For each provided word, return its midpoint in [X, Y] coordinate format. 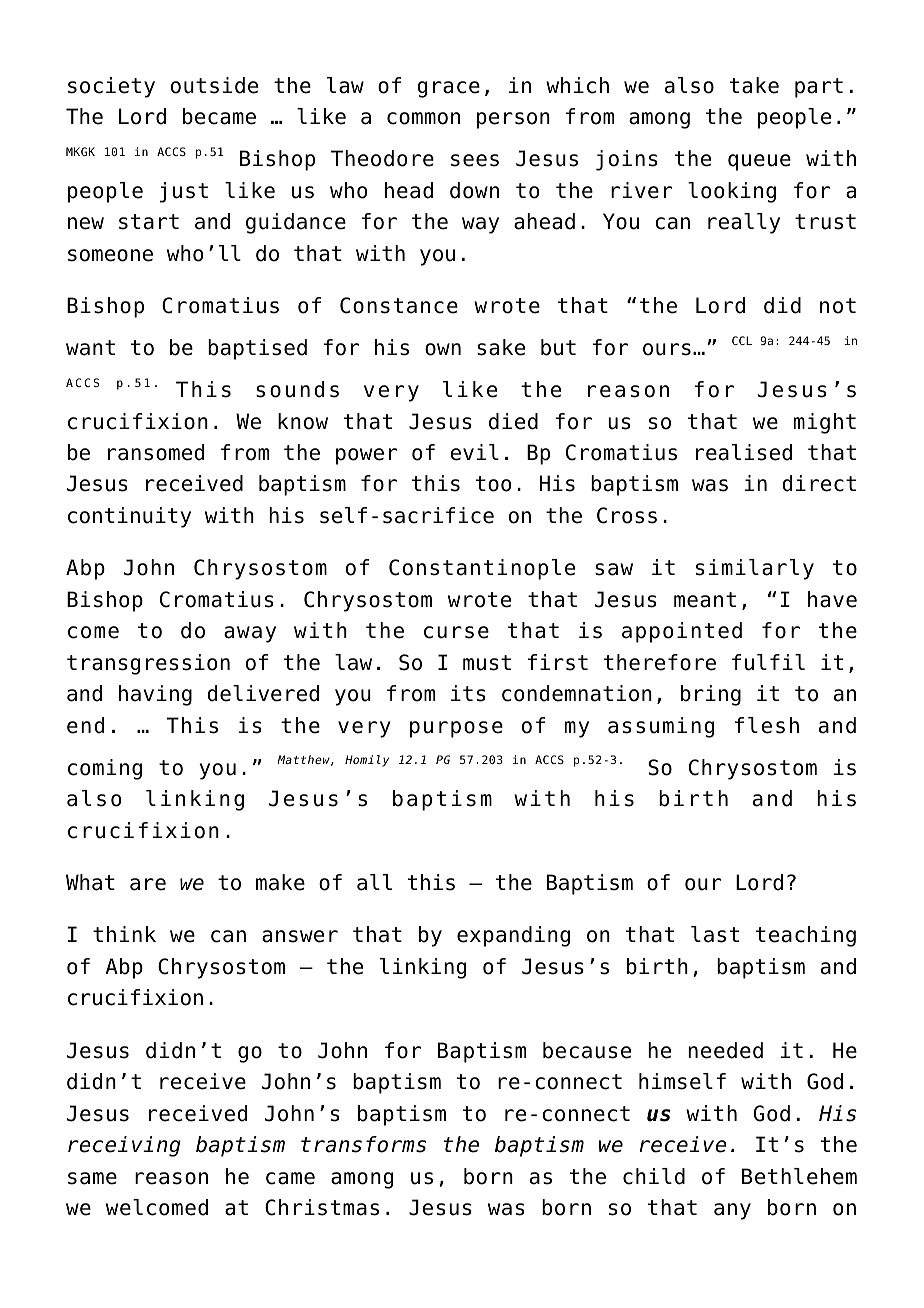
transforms [363, 1144]
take [754, 85]
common [423, 118]
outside [214, 85]
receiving [124, 1146]
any [732, 1211]
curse [456, 632]
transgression [148, 664]
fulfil [768, 662]
